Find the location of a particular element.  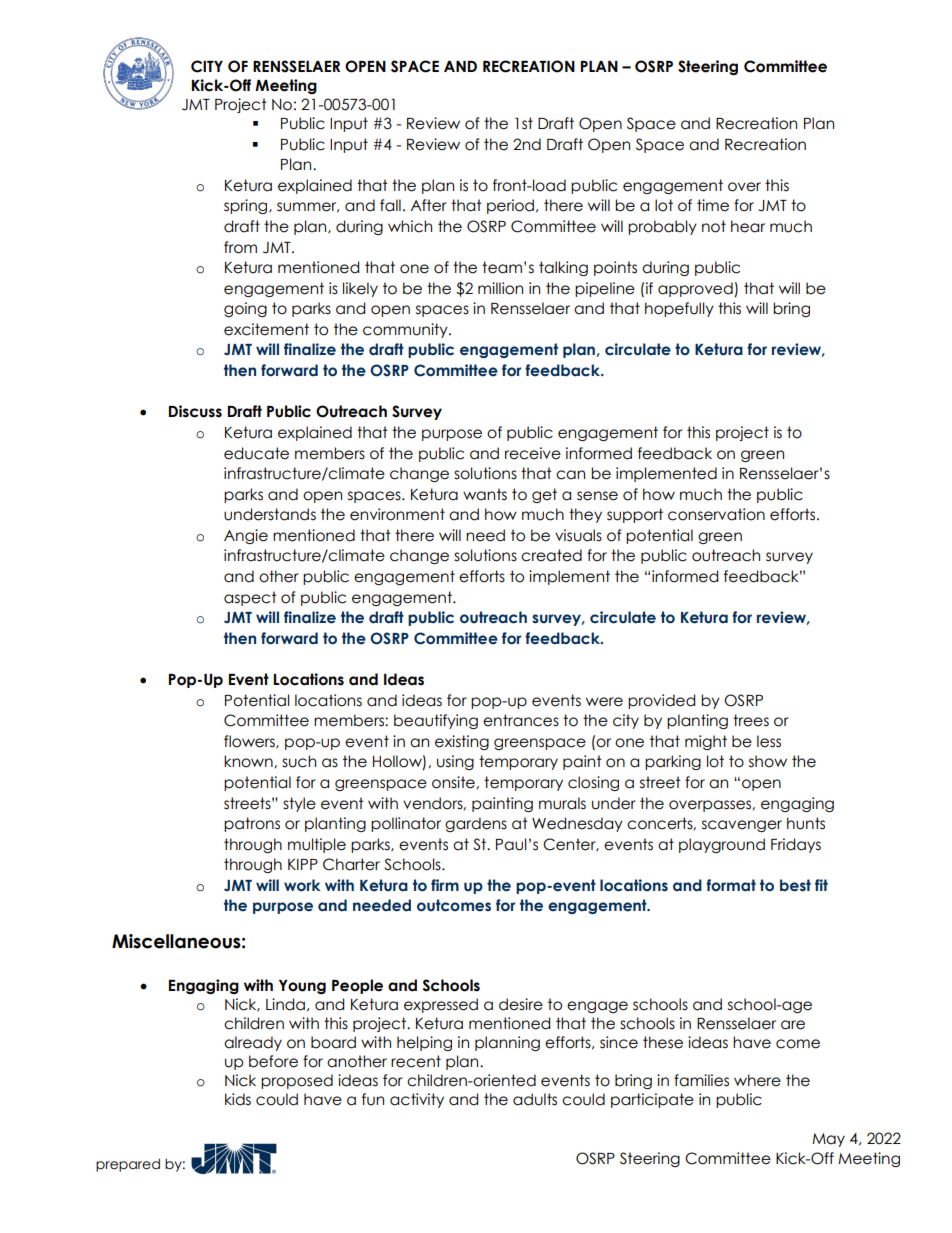

from is located at coordinates (240, 247).
